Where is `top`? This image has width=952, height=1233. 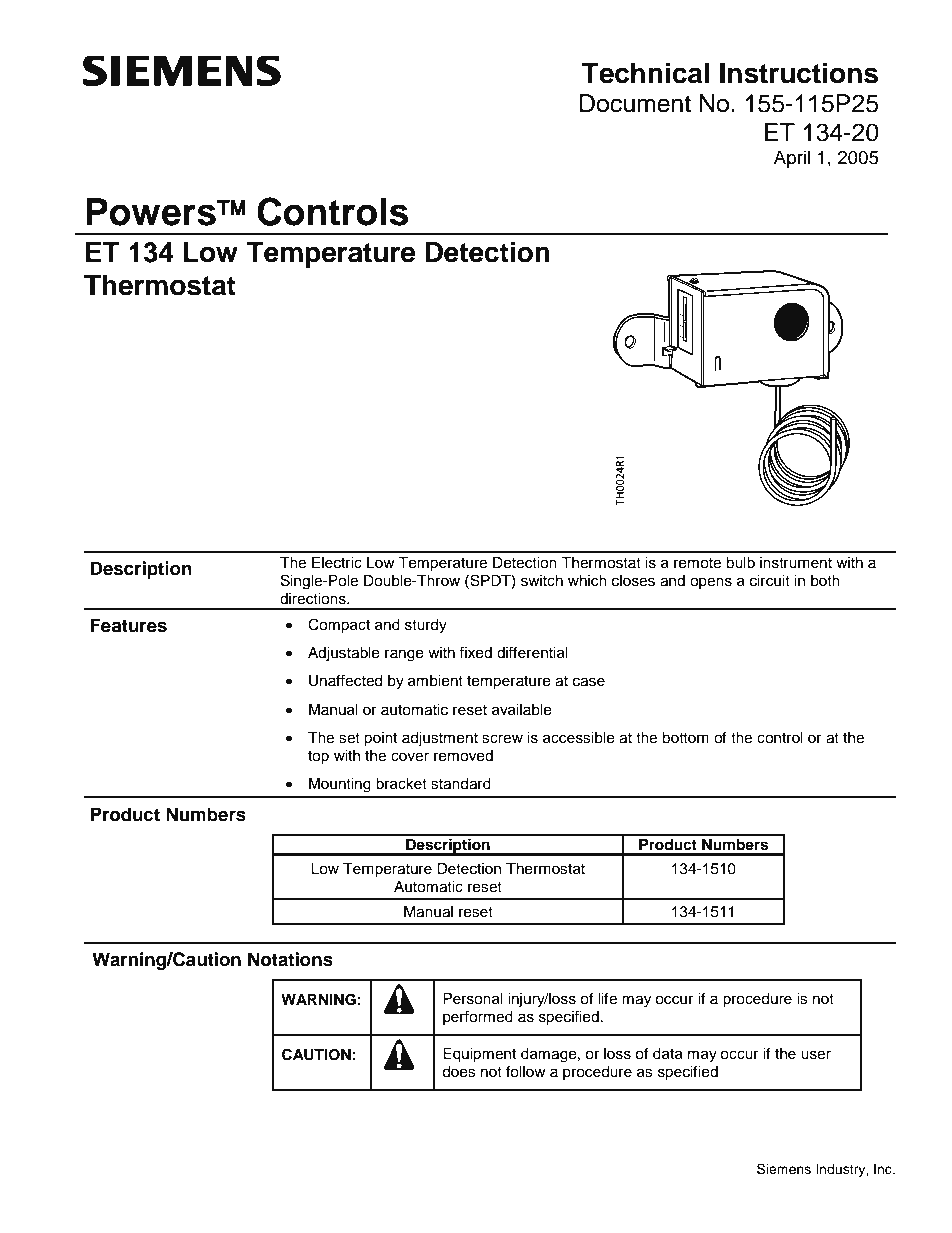
top is located at coordinates (318, 757).
